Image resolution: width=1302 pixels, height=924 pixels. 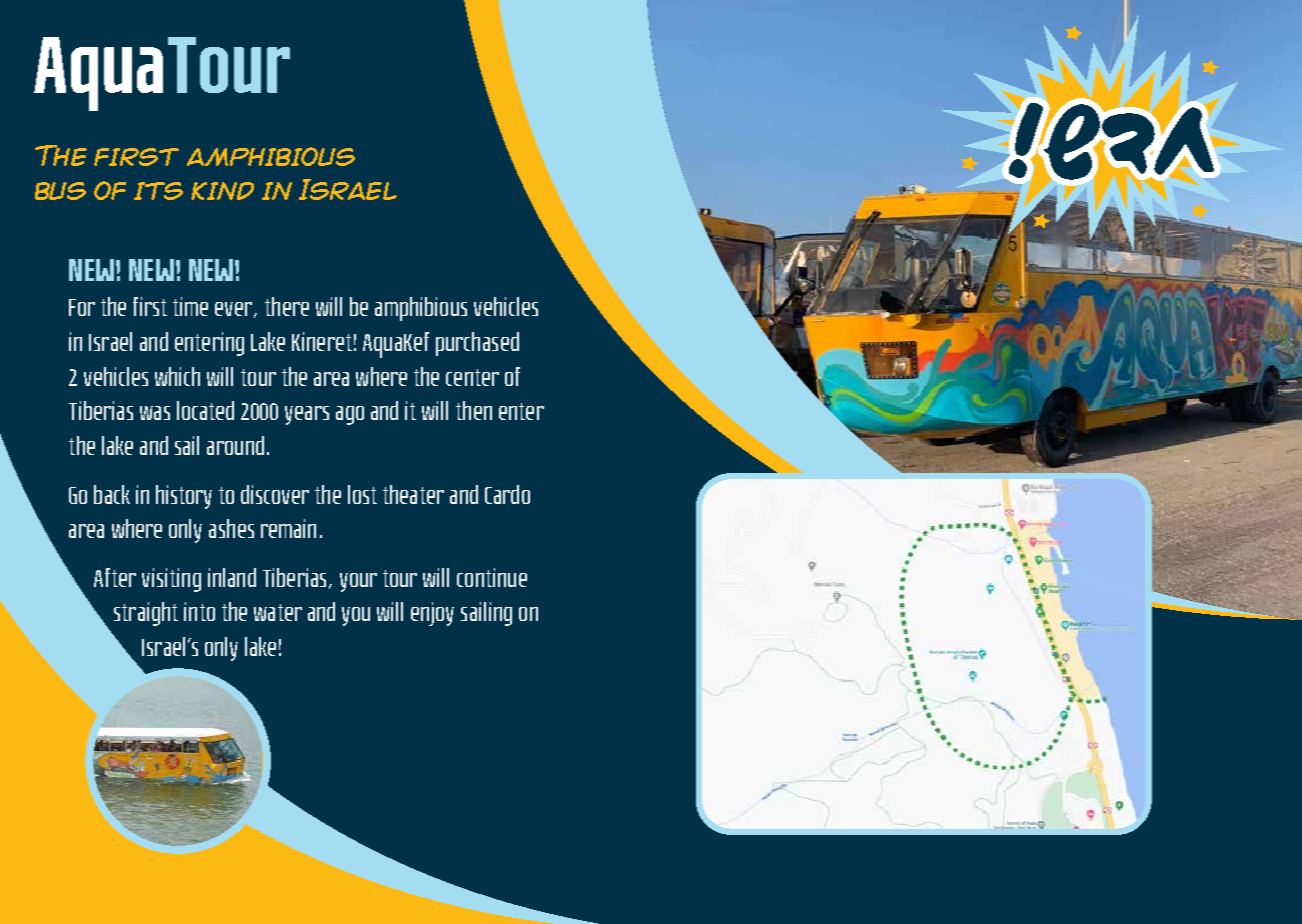 I want to click on its, so click(x=158, y=191).
